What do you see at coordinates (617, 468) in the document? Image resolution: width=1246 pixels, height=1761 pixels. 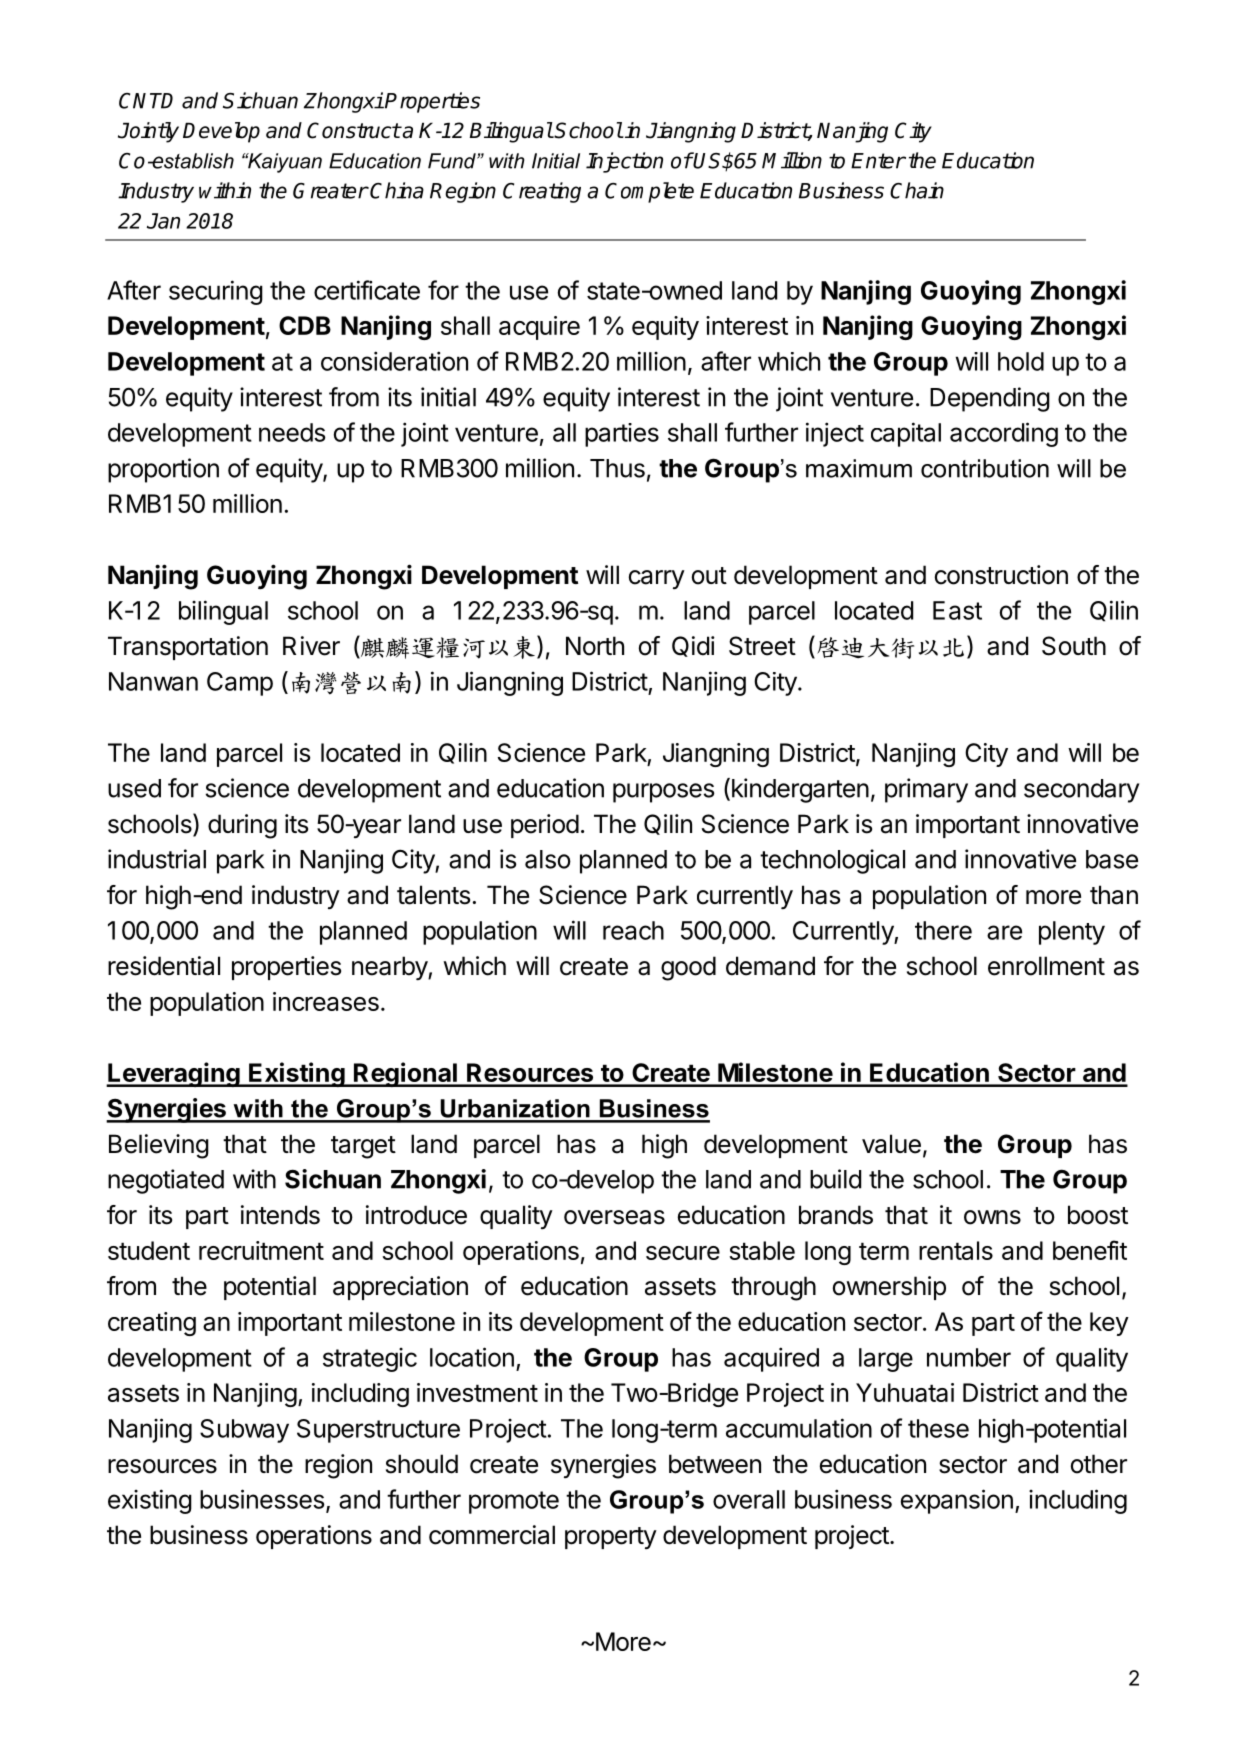 I see `Thus` at bounding box center [617, 468].
